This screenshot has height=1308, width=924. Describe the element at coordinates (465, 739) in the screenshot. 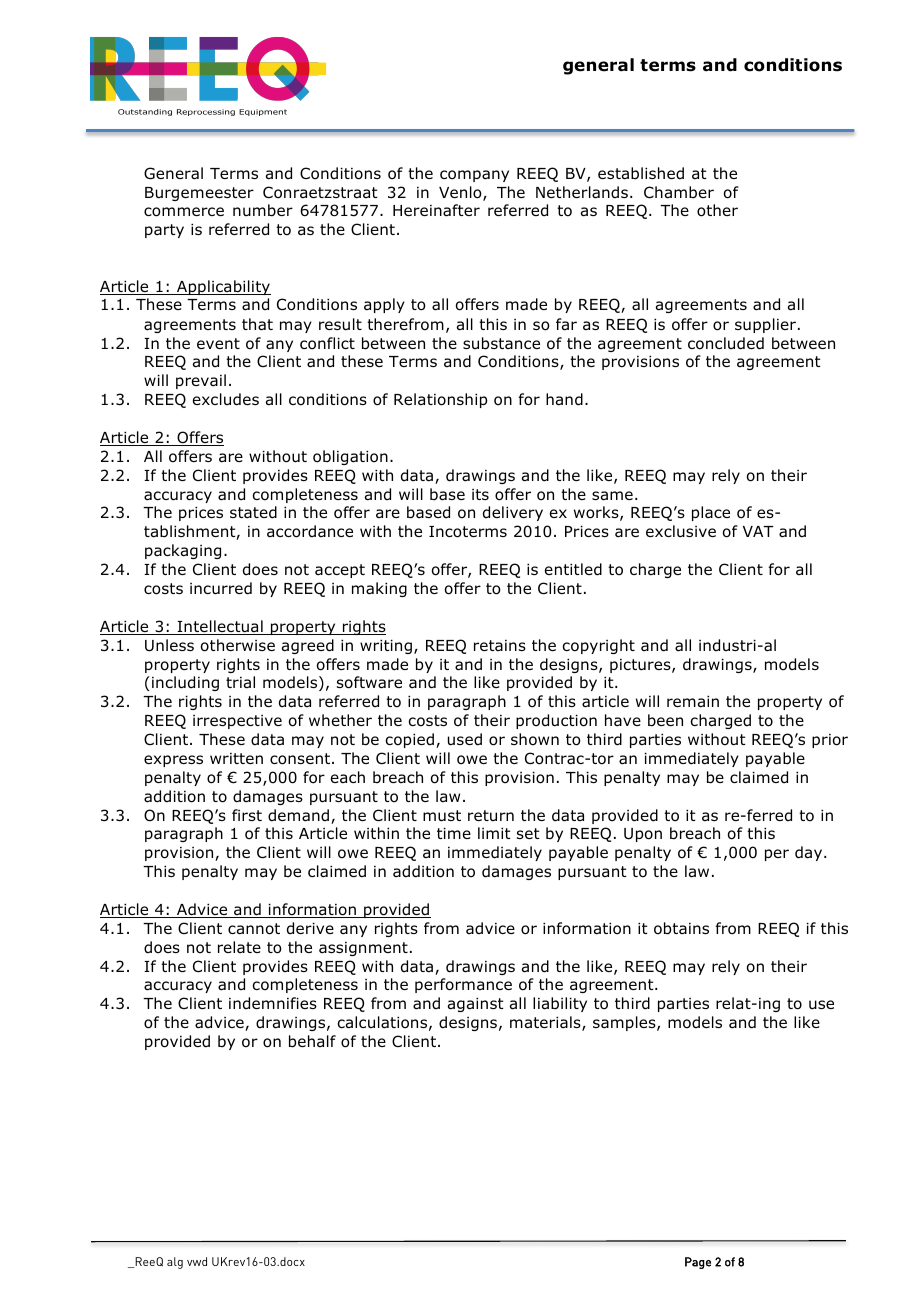

I see `used` at that location.
